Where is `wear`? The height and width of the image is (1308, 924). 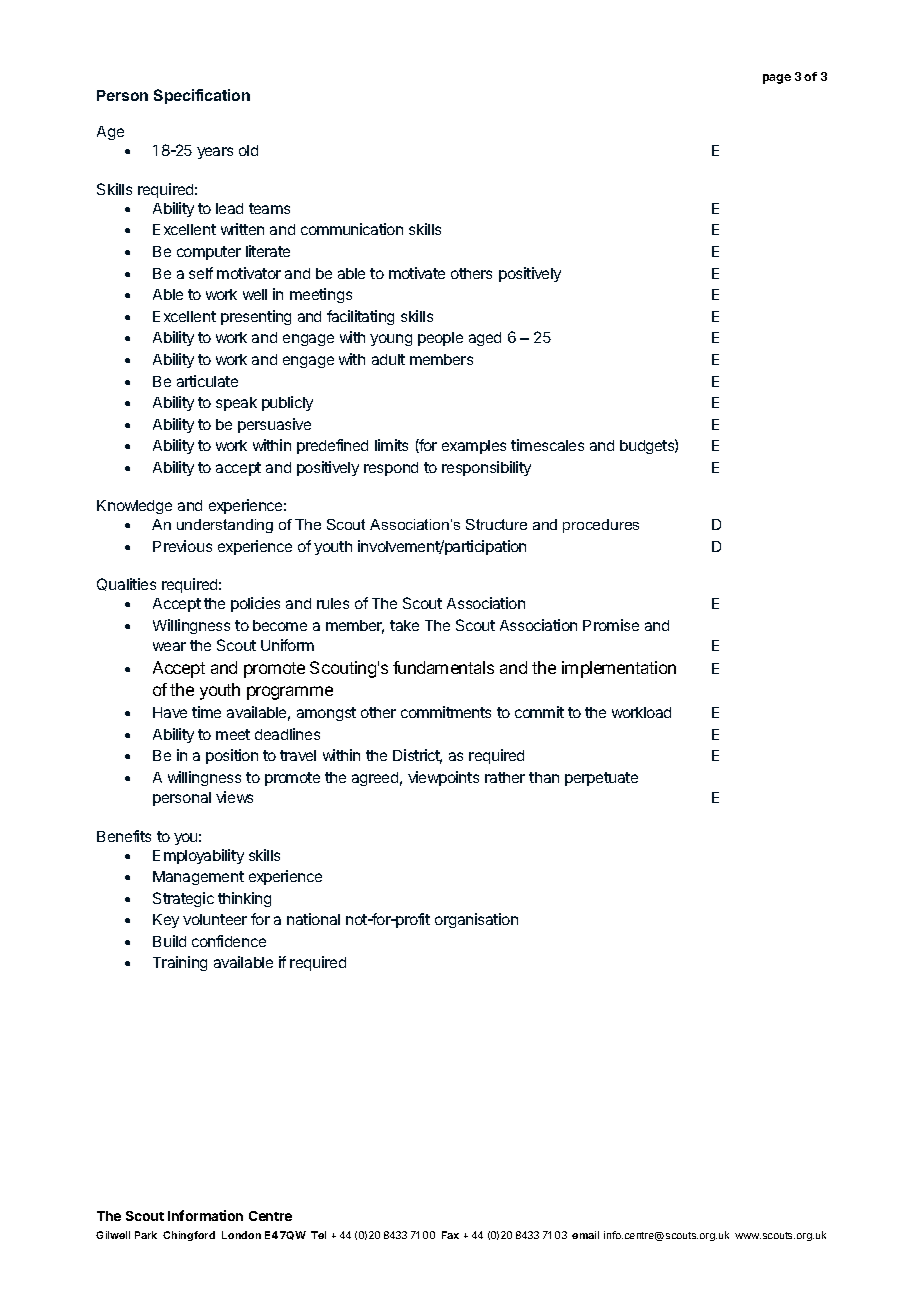
wear is located at coordinates (169, 646).
